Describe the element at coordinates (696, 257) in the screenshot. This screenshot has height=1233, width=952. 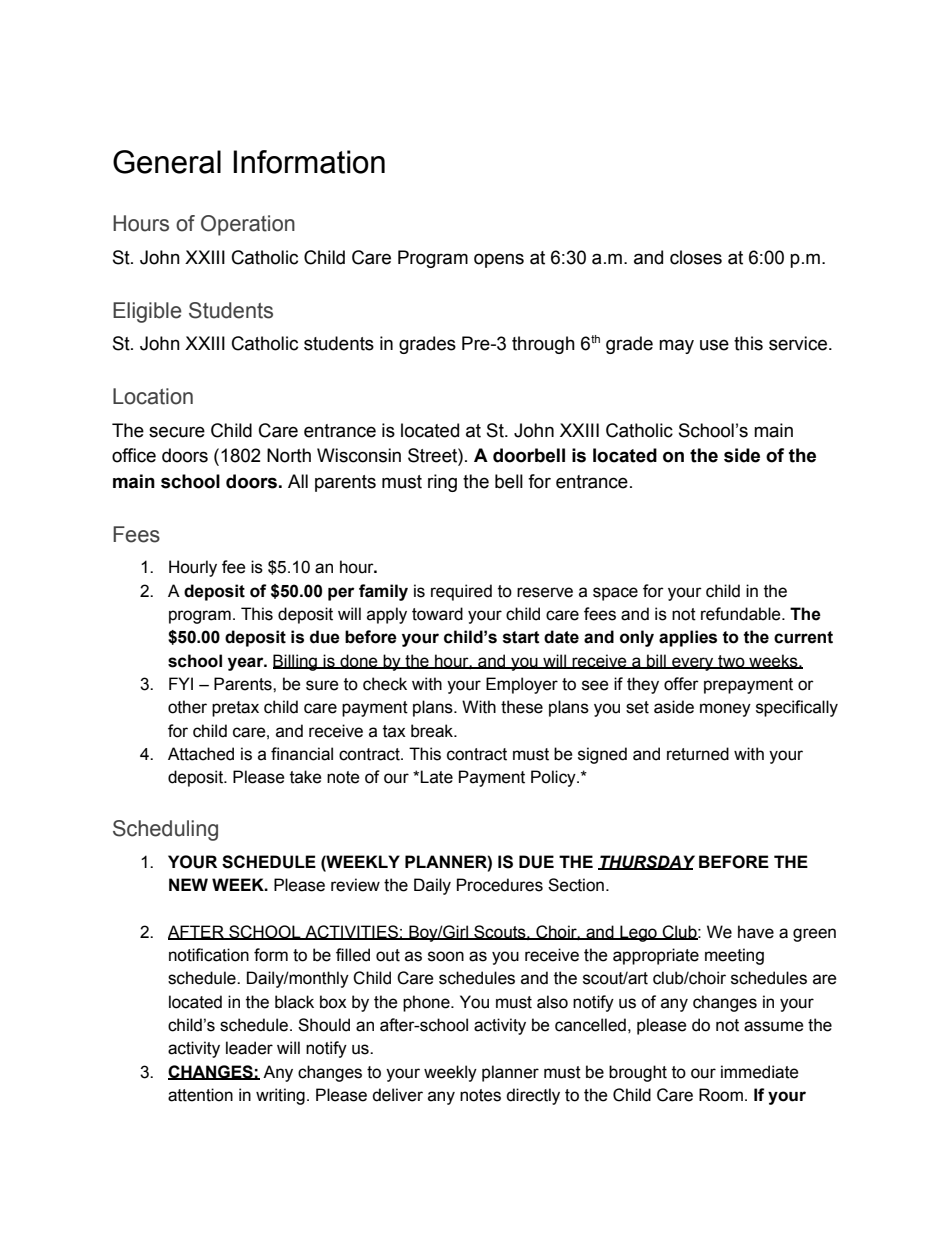
I see `closes` at that location.
